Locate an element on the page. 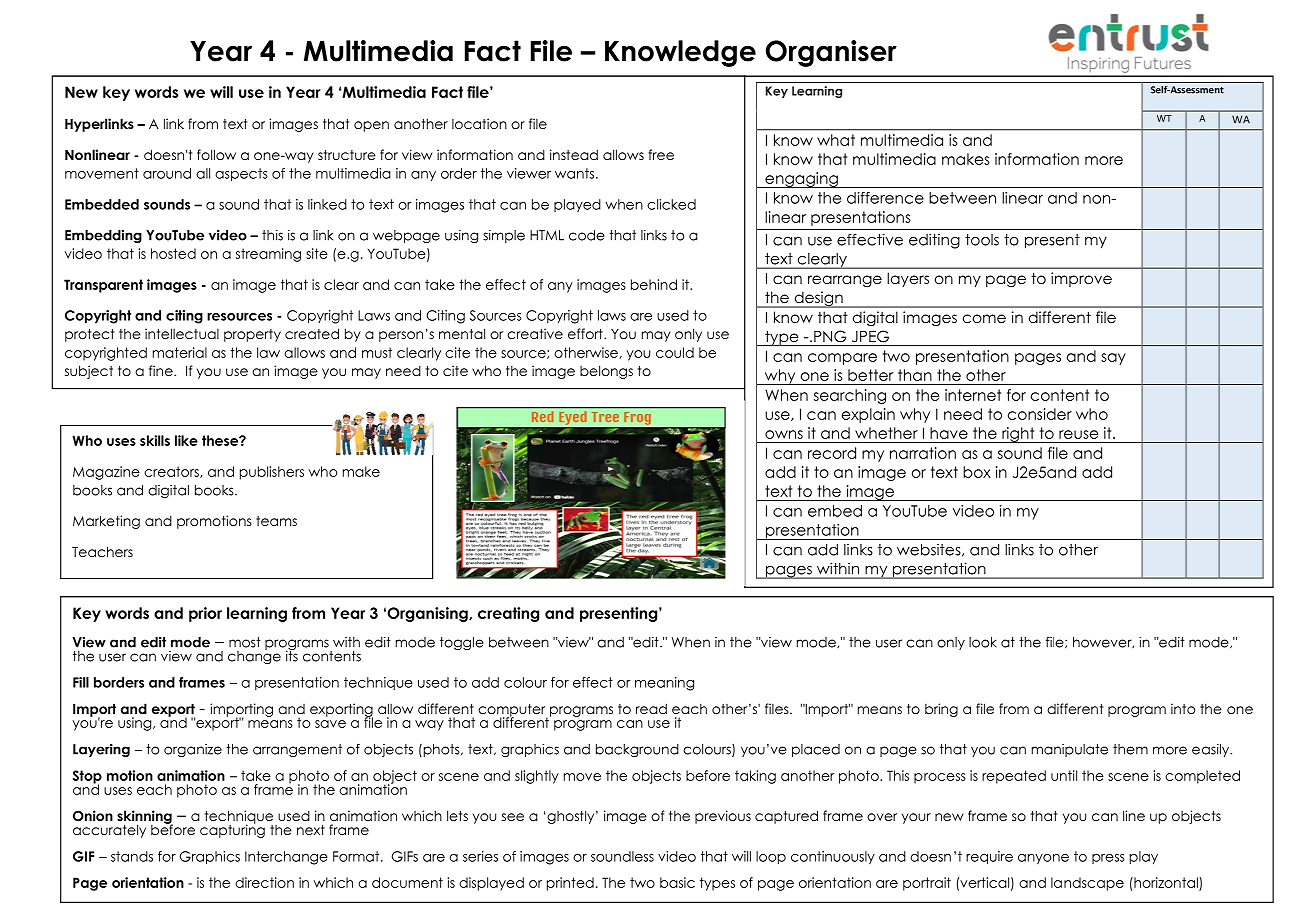 This document has height=924, width=1308. owns is located at coordinates (784, 434).
